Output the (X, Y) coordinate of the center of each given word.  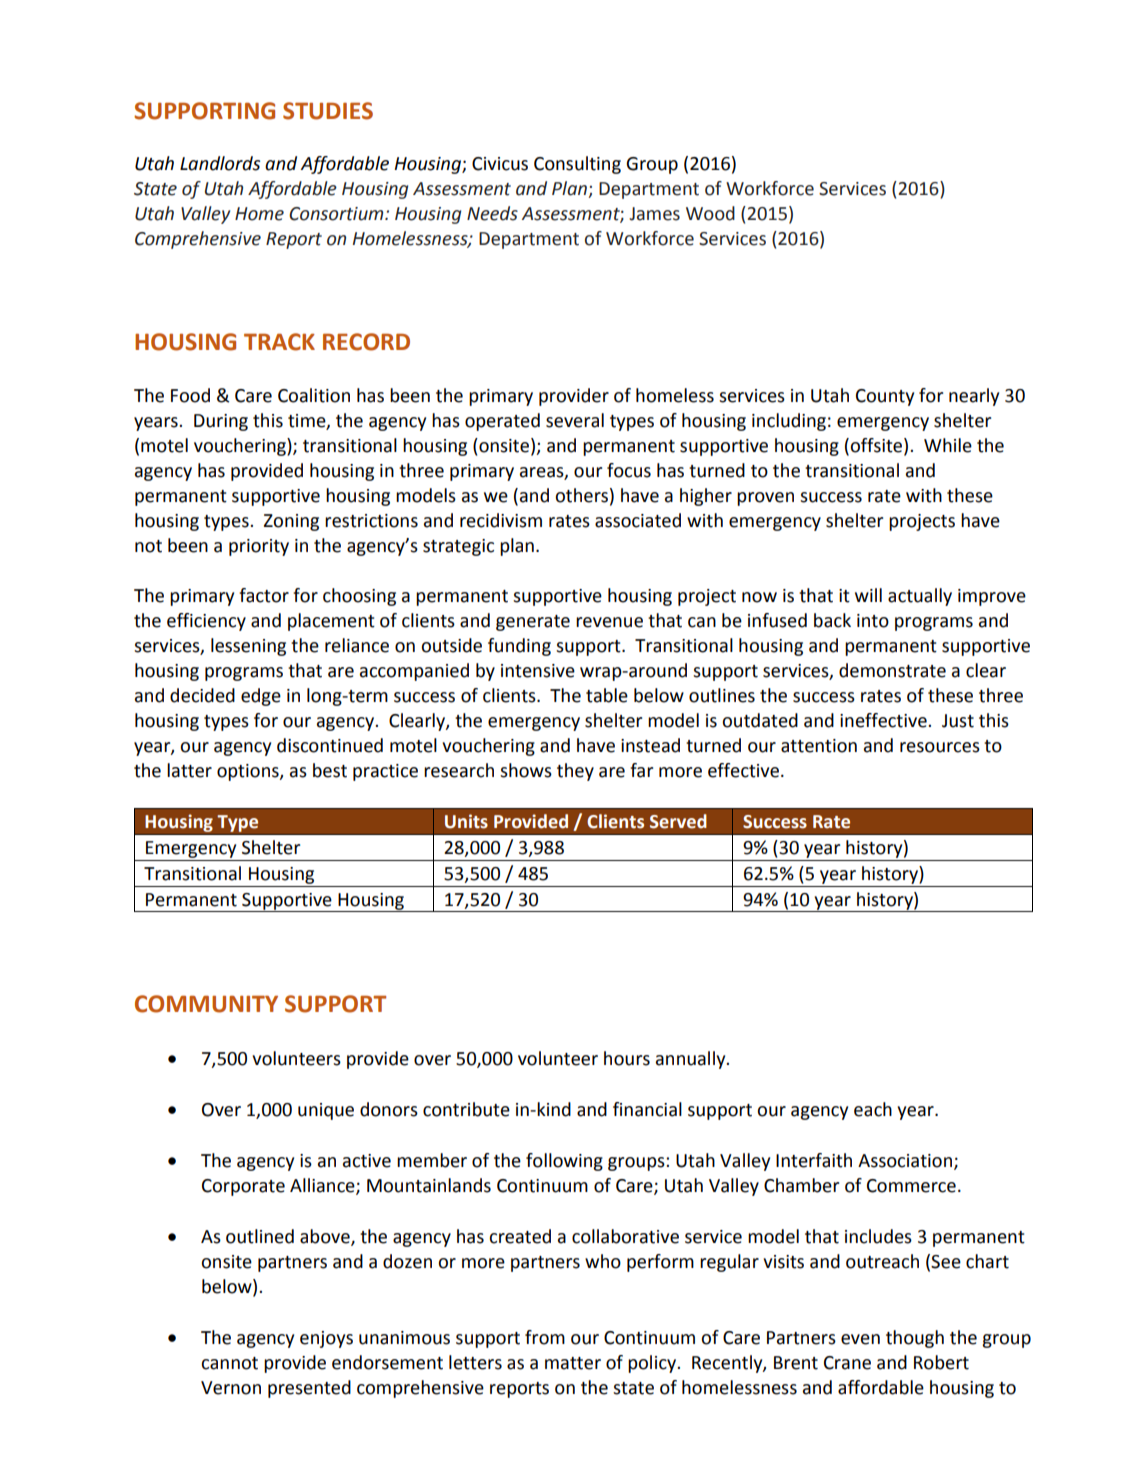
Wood (710, 213)
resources (940, 747)
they (575, 772)
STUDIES (328, 111)
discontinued (330, 745)
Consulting (577, 165)
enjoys (326, 1339)
